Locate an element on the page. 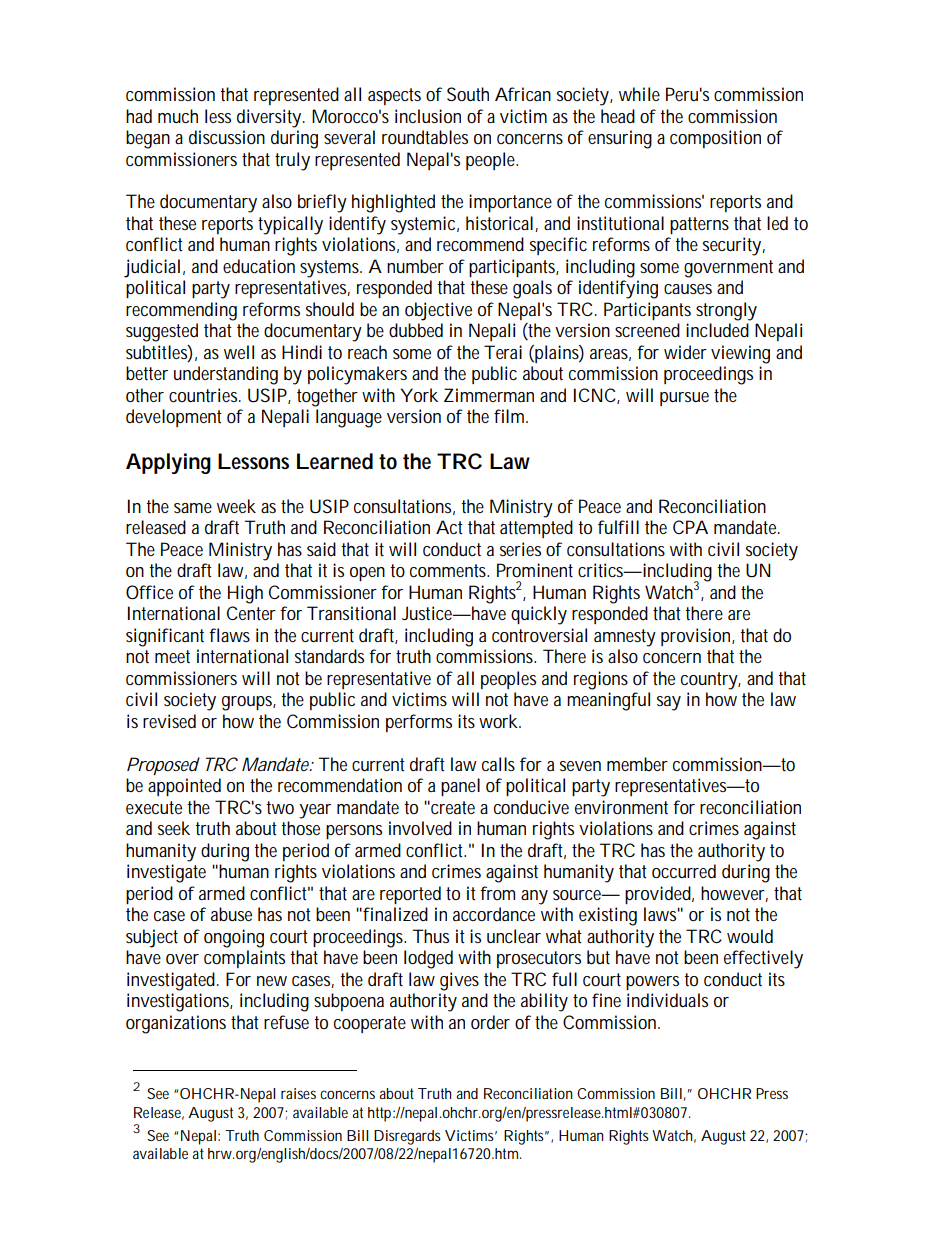 The image size is (952, 1233). discussion is located at coordinates (227, 137).
